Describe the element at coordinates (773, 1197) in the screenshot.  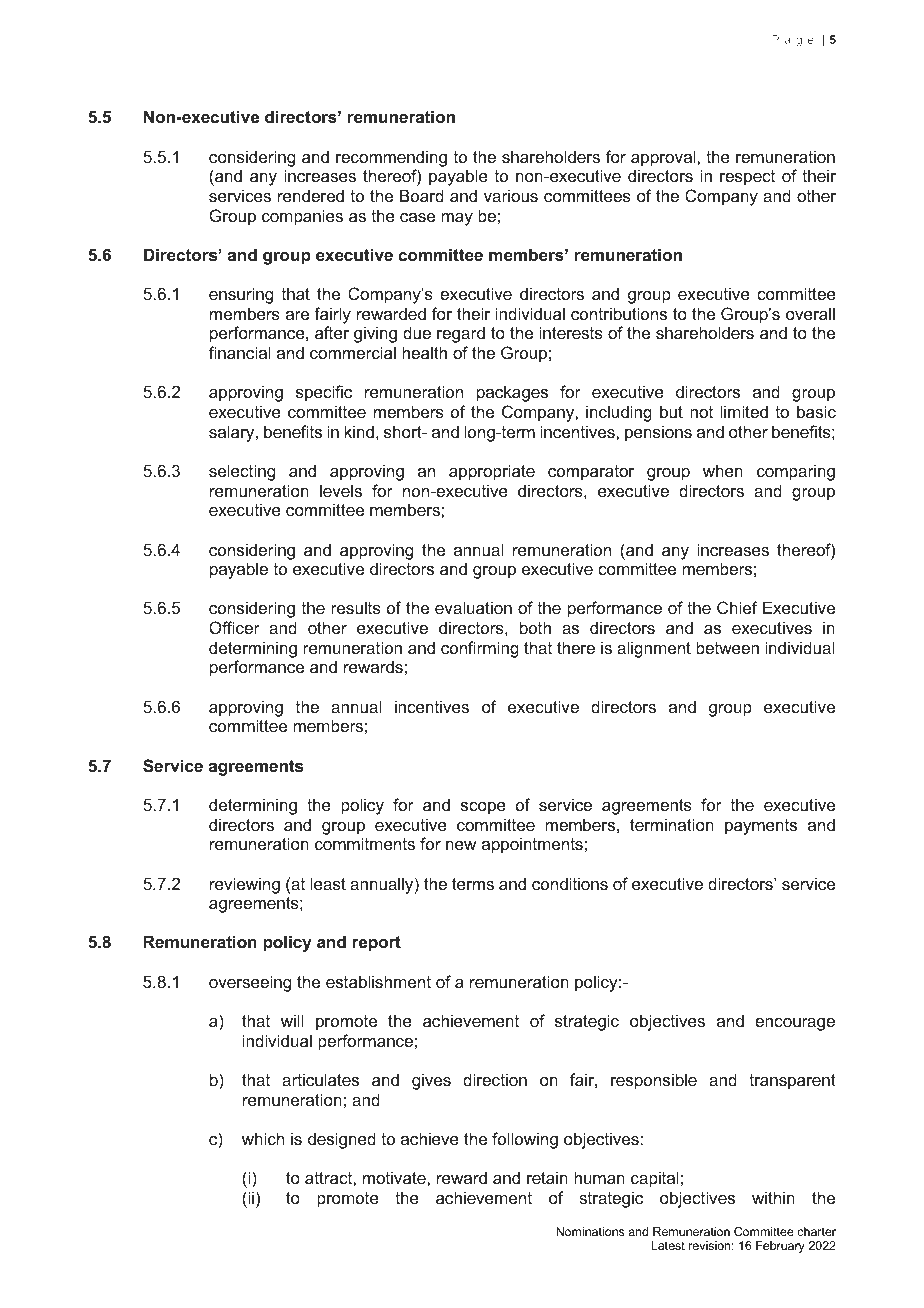
I see `within` at that location.
